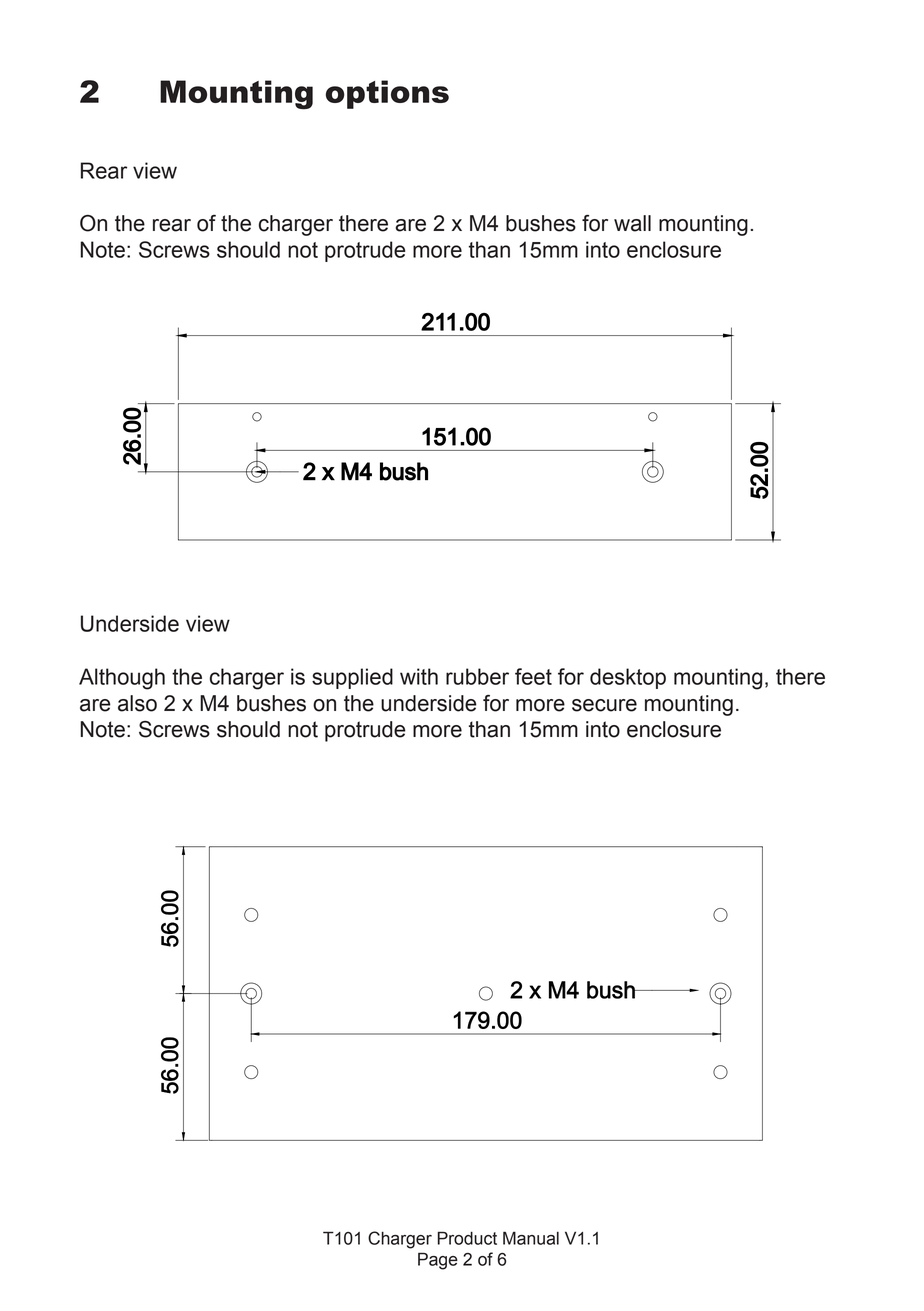 The width and height of the document is (924, 1311). What do you see at coordinates (632, 223) in the document?
I see `wall` at bounding box center [632, 223].
